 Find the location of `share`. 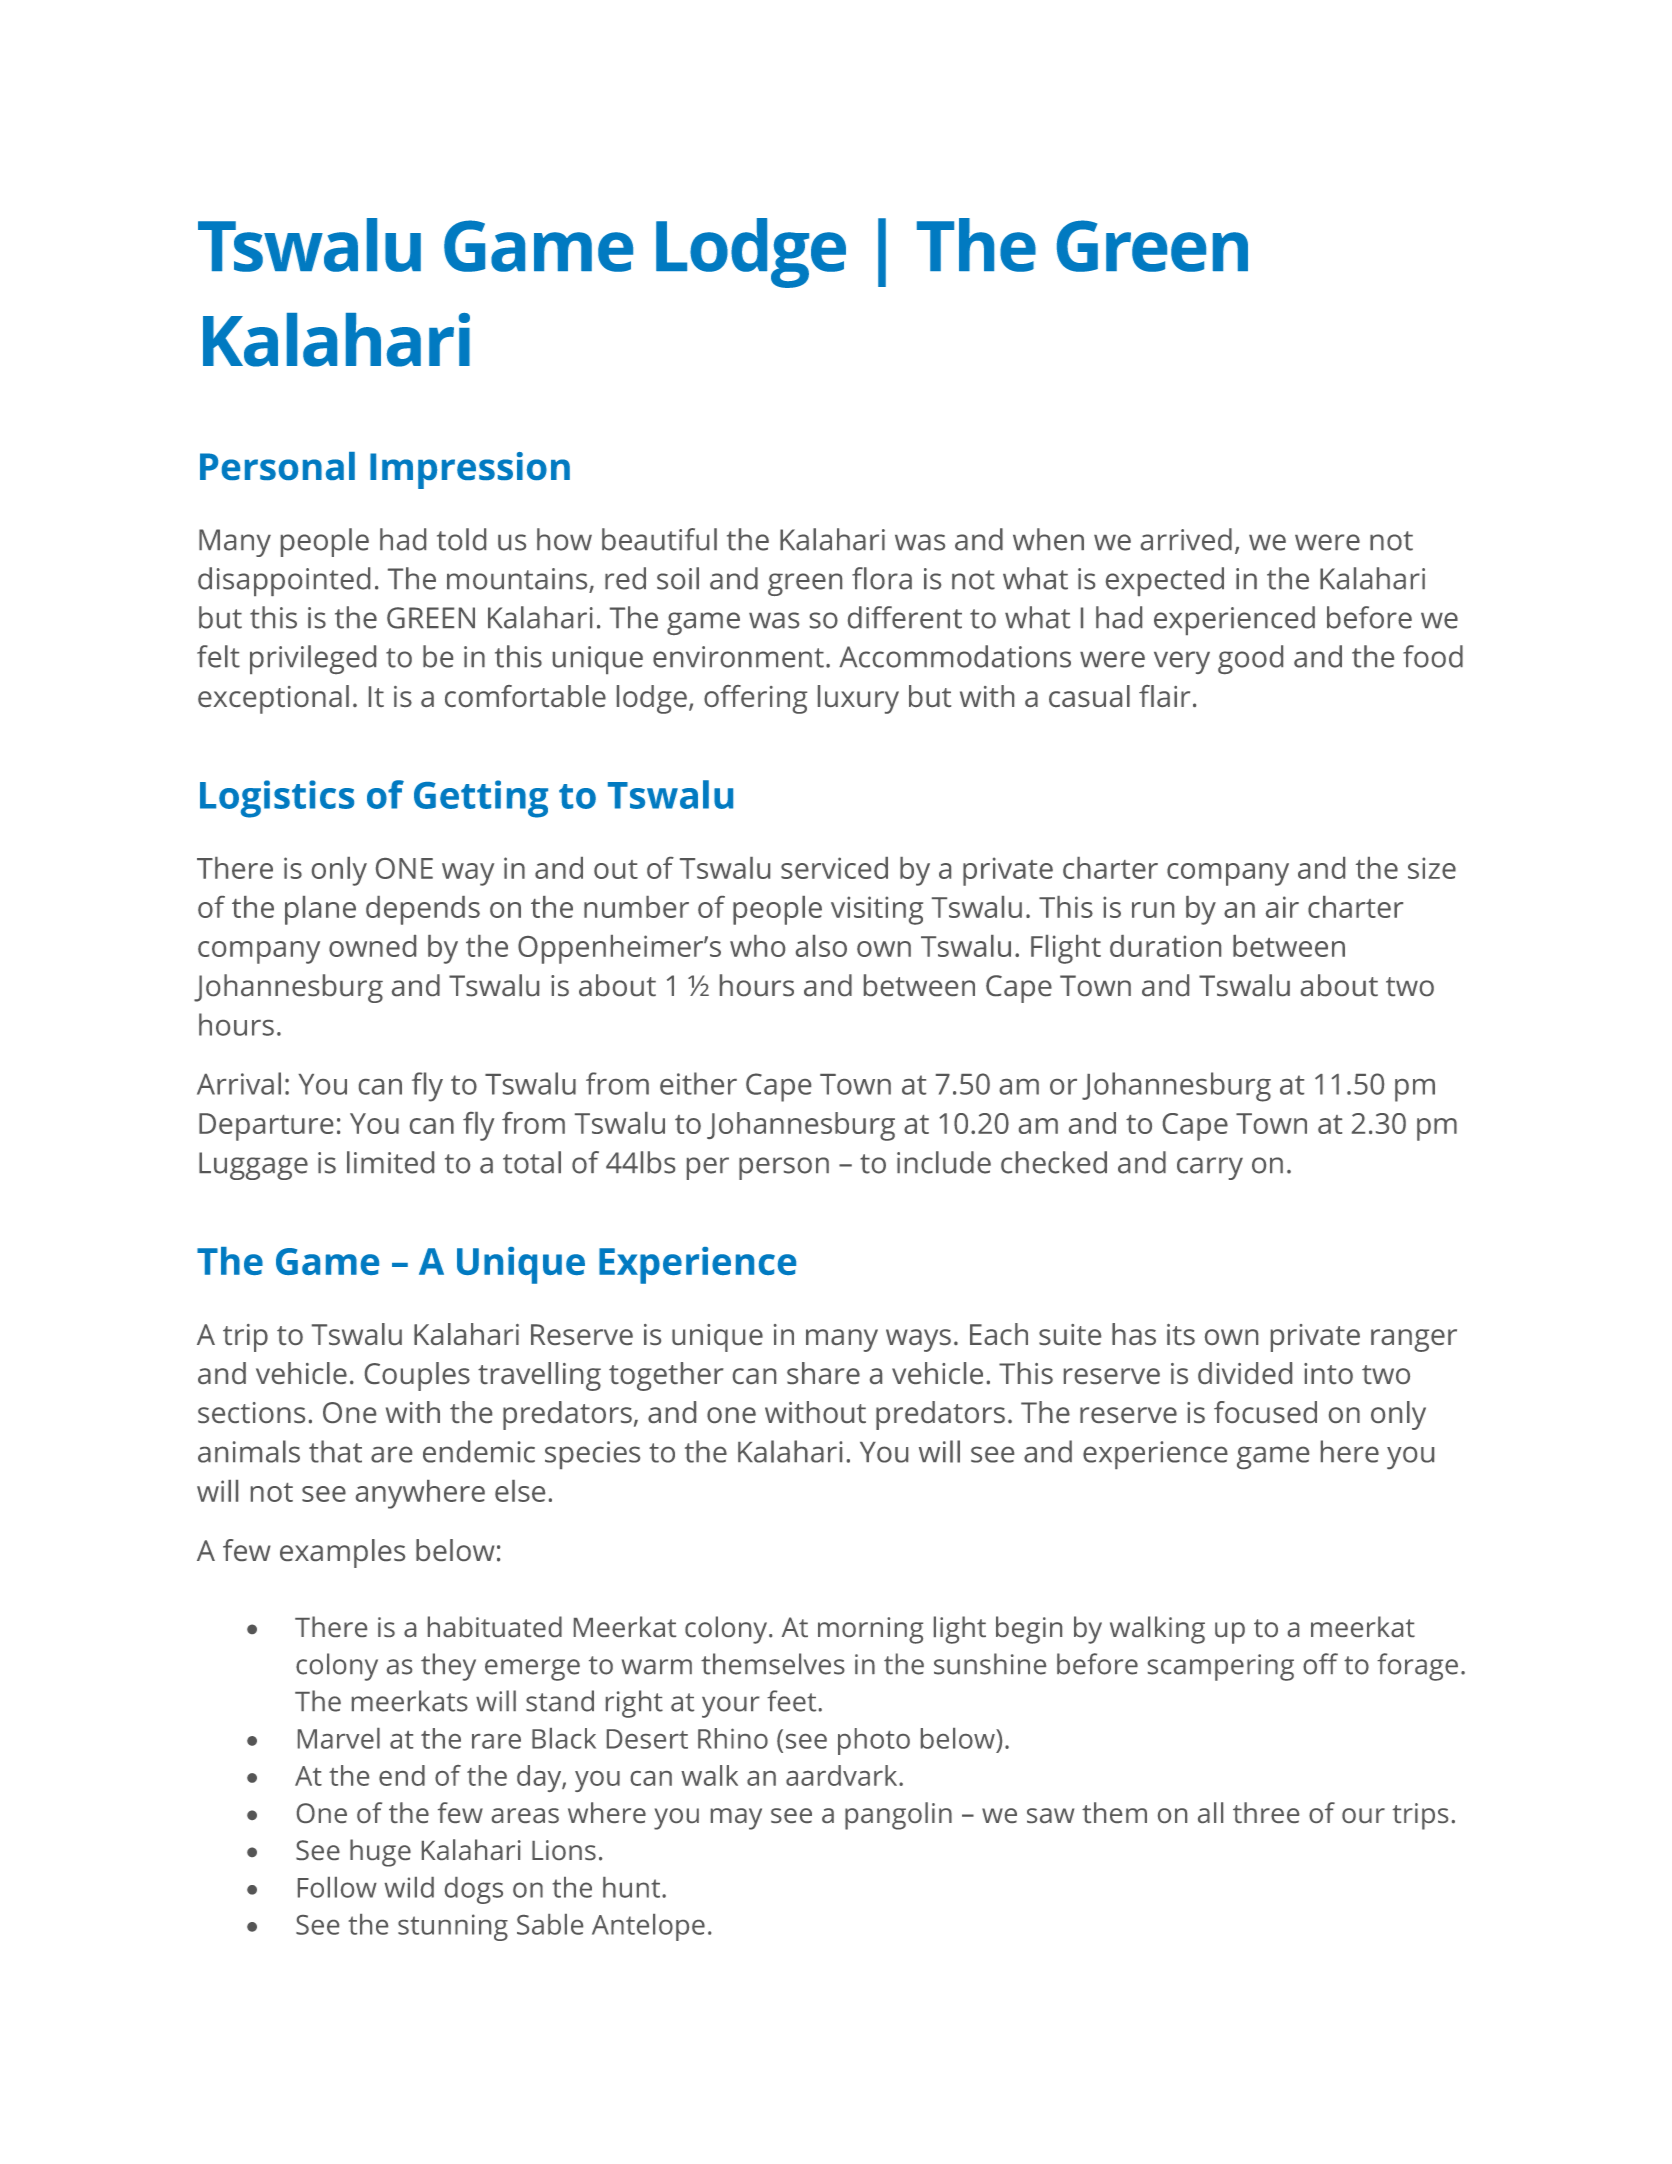

share is located at coordinates (823, 1373).
